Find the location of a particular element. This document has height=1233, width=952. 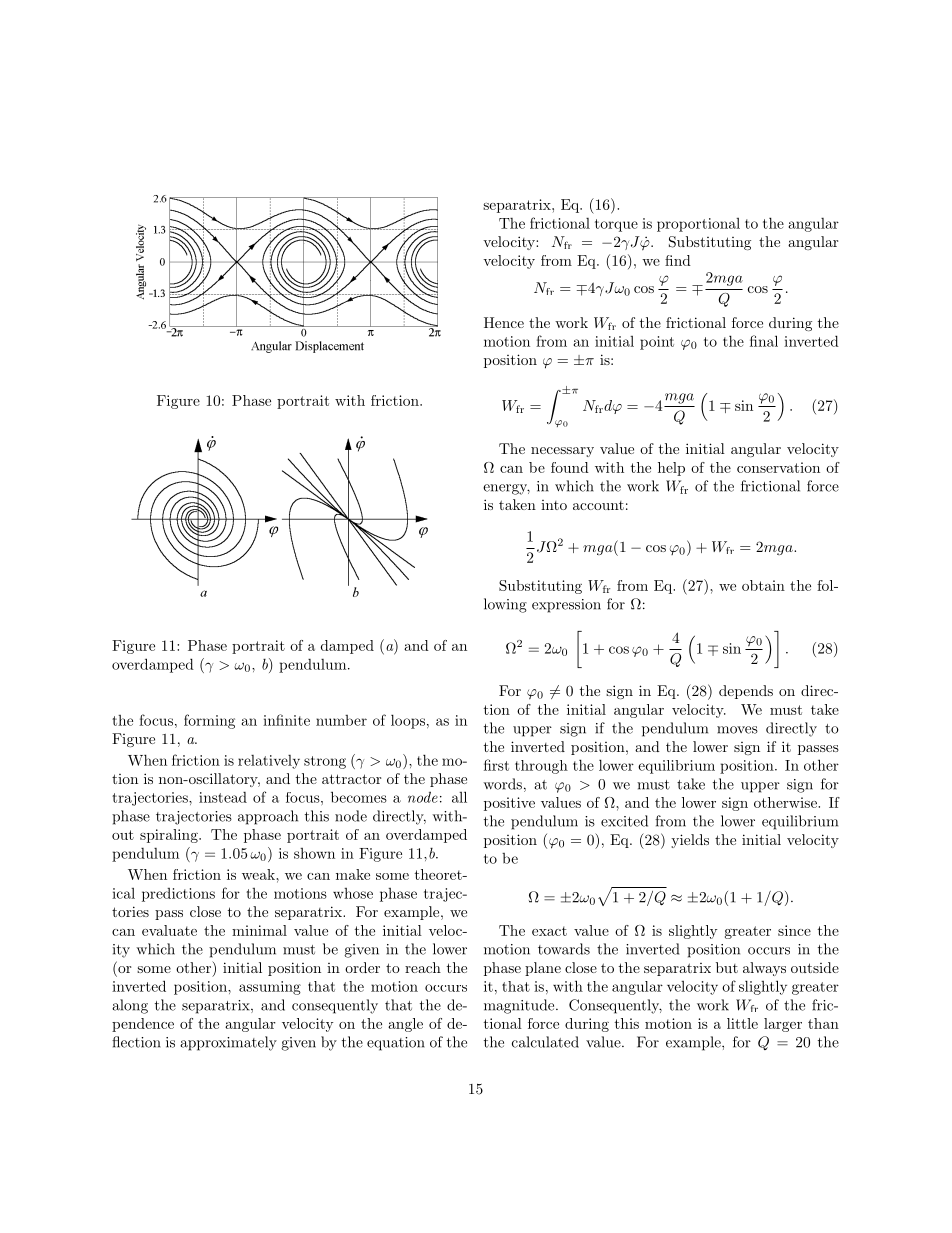

relatively is located at coordinates (269, 762).
